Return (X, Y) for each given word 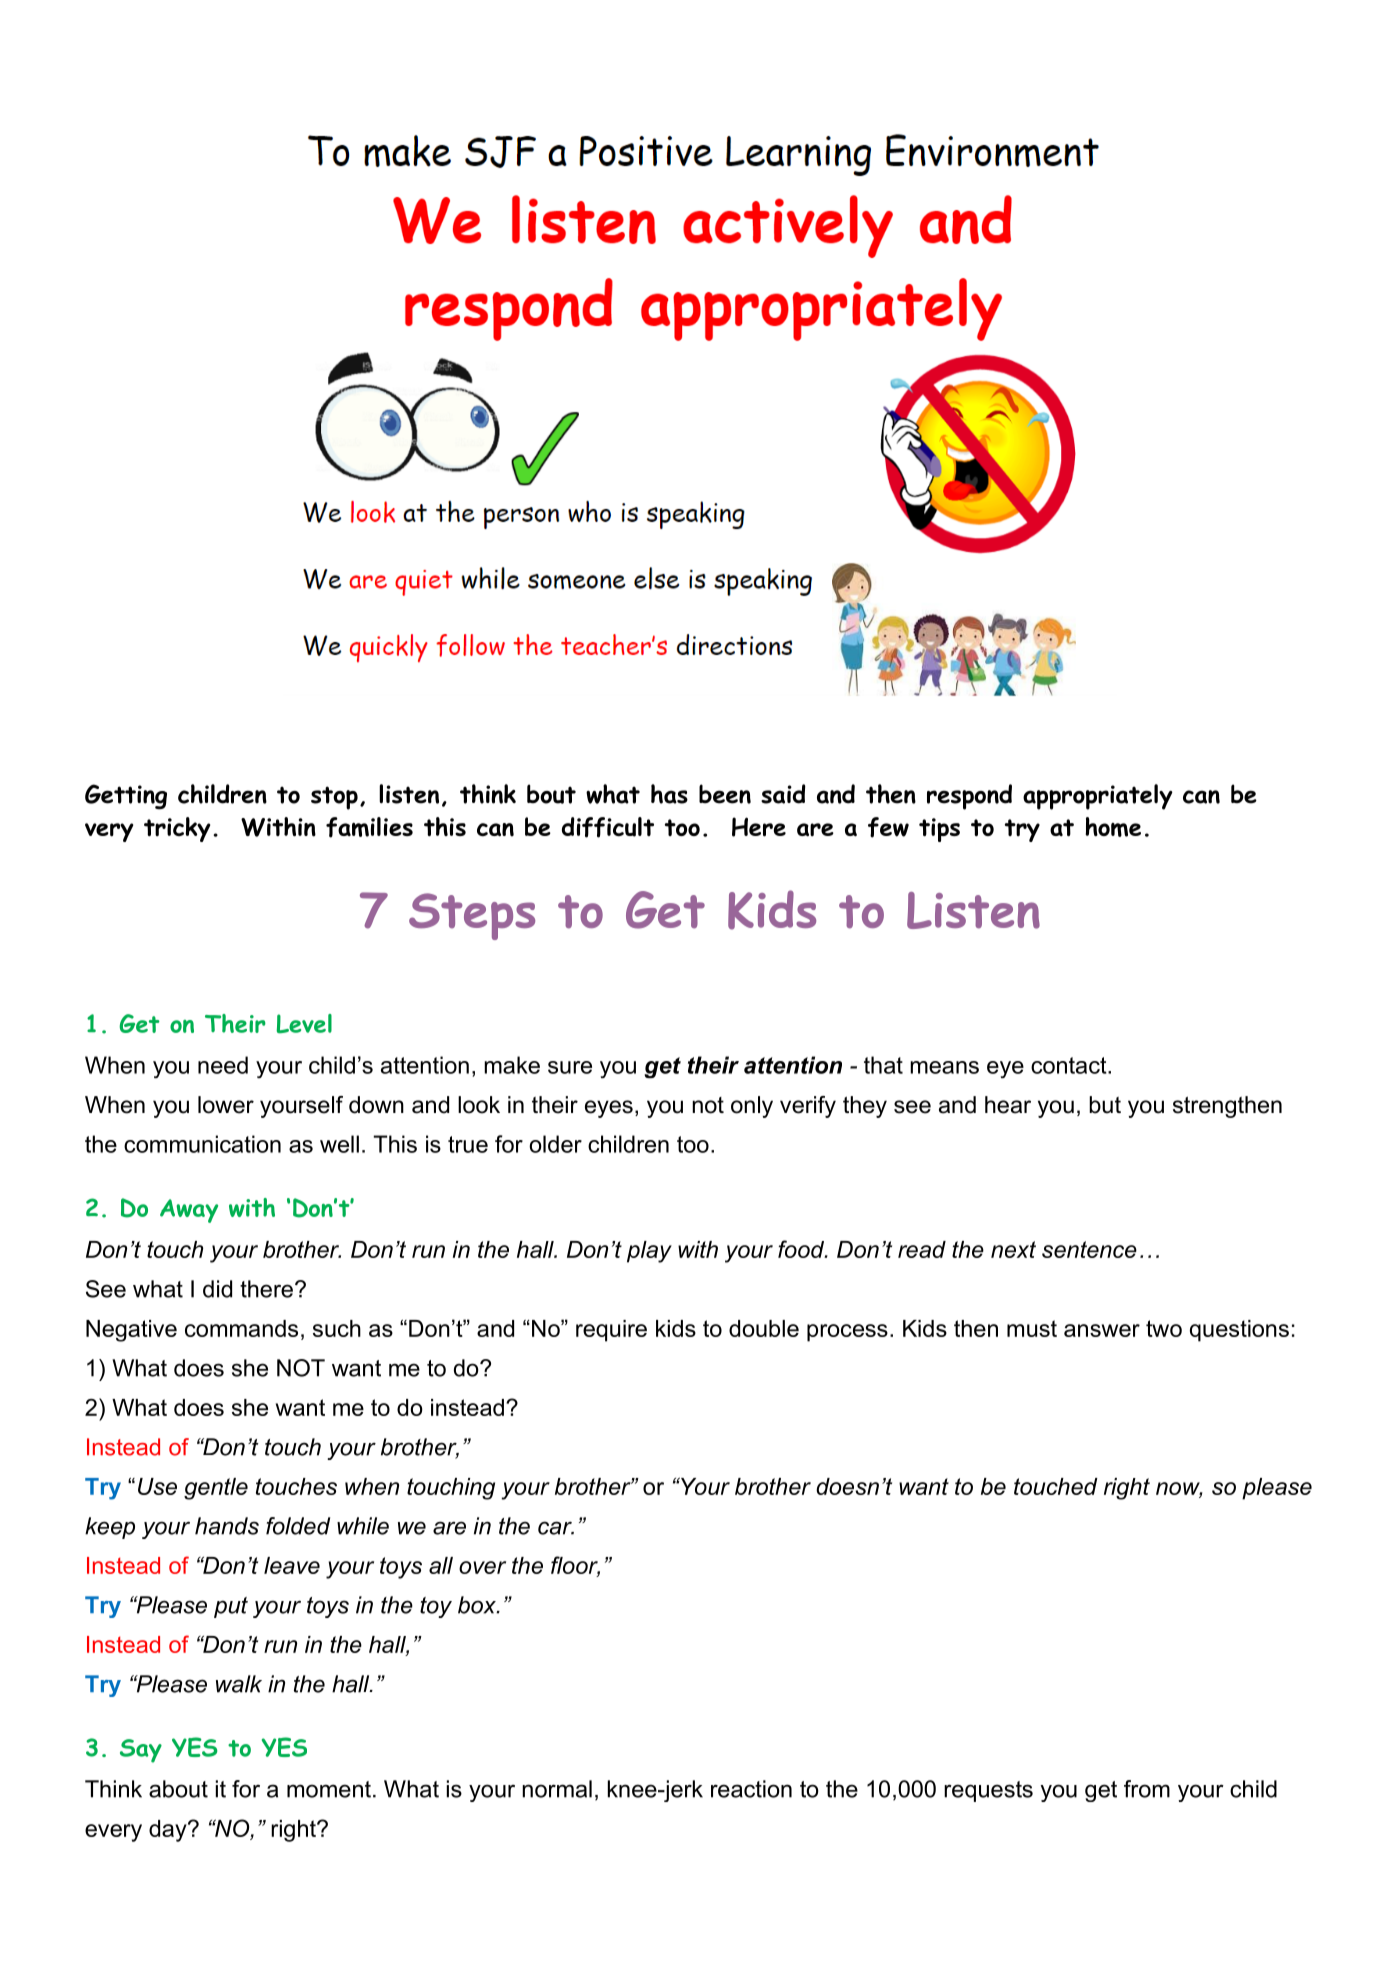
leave (292, 1565)
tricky (177, 829)
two (1164, 1328)
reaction (751, 1789)
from (1147, 1789)
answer (1102, 1330)
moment (329, 1789)
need (223, 1065)
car (556, 1528)
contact (1070, 1065)
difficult (608, 827)
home (1113, 827)
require (611, 1331)
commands (241, 1328)
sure (570, 1067)
